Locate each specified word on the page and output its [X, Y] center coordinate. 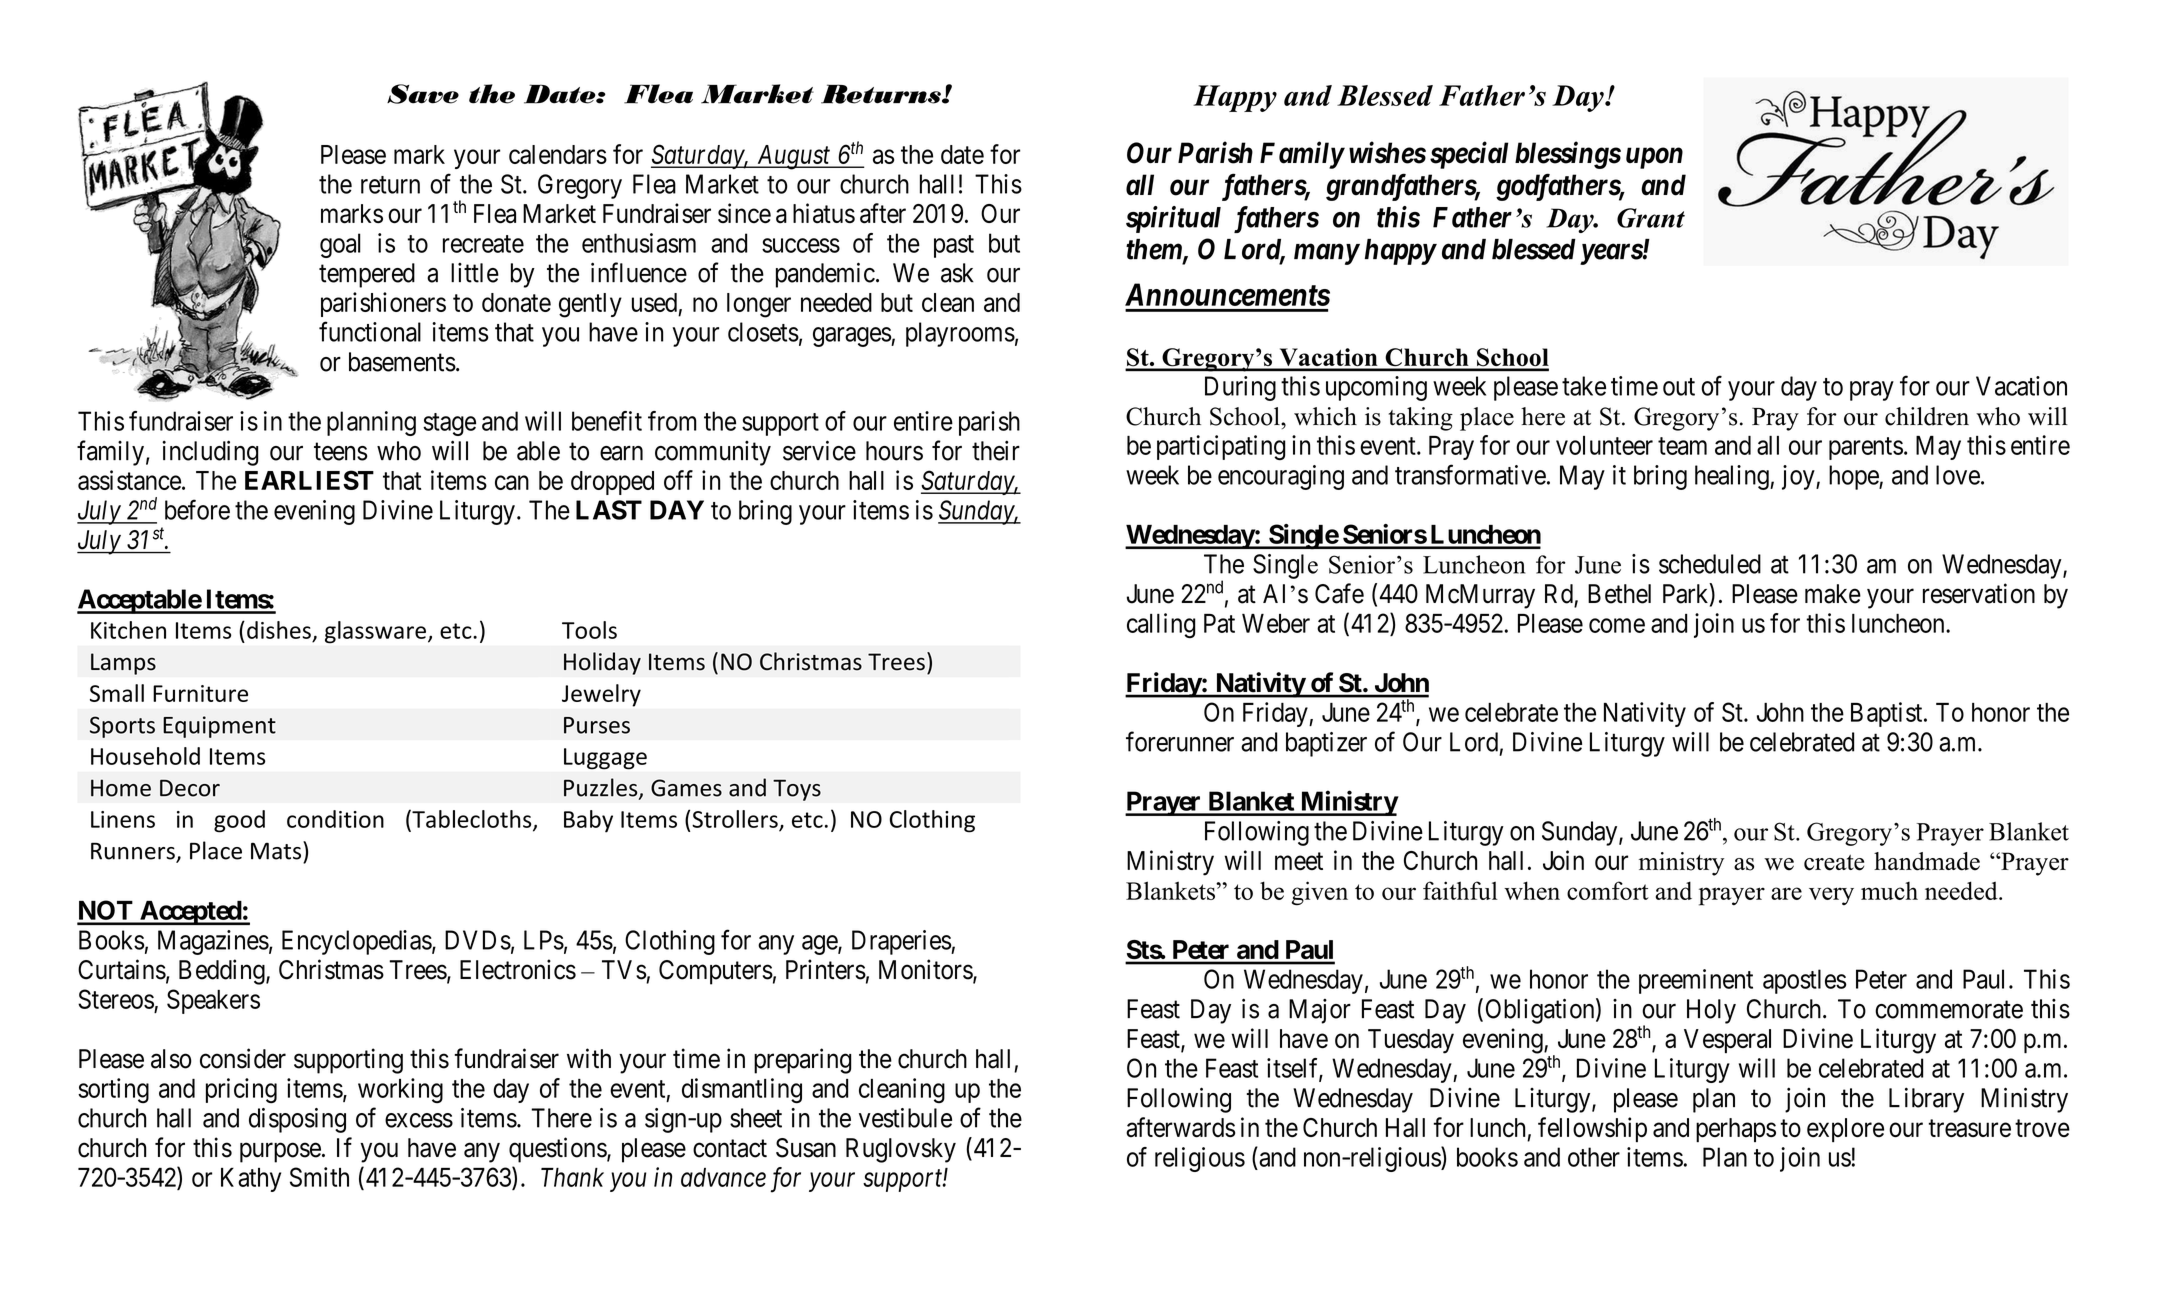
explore [1845, 1130]
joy [1799, 477]
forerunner [1180, 741]
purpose [280, 1153]
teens [341, 452]
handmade [1927, 861]
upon [1654, 158]
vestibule [905, 1118]
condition [335, 819]
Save [423, 94]
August [793, 157]
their [996, 450]
